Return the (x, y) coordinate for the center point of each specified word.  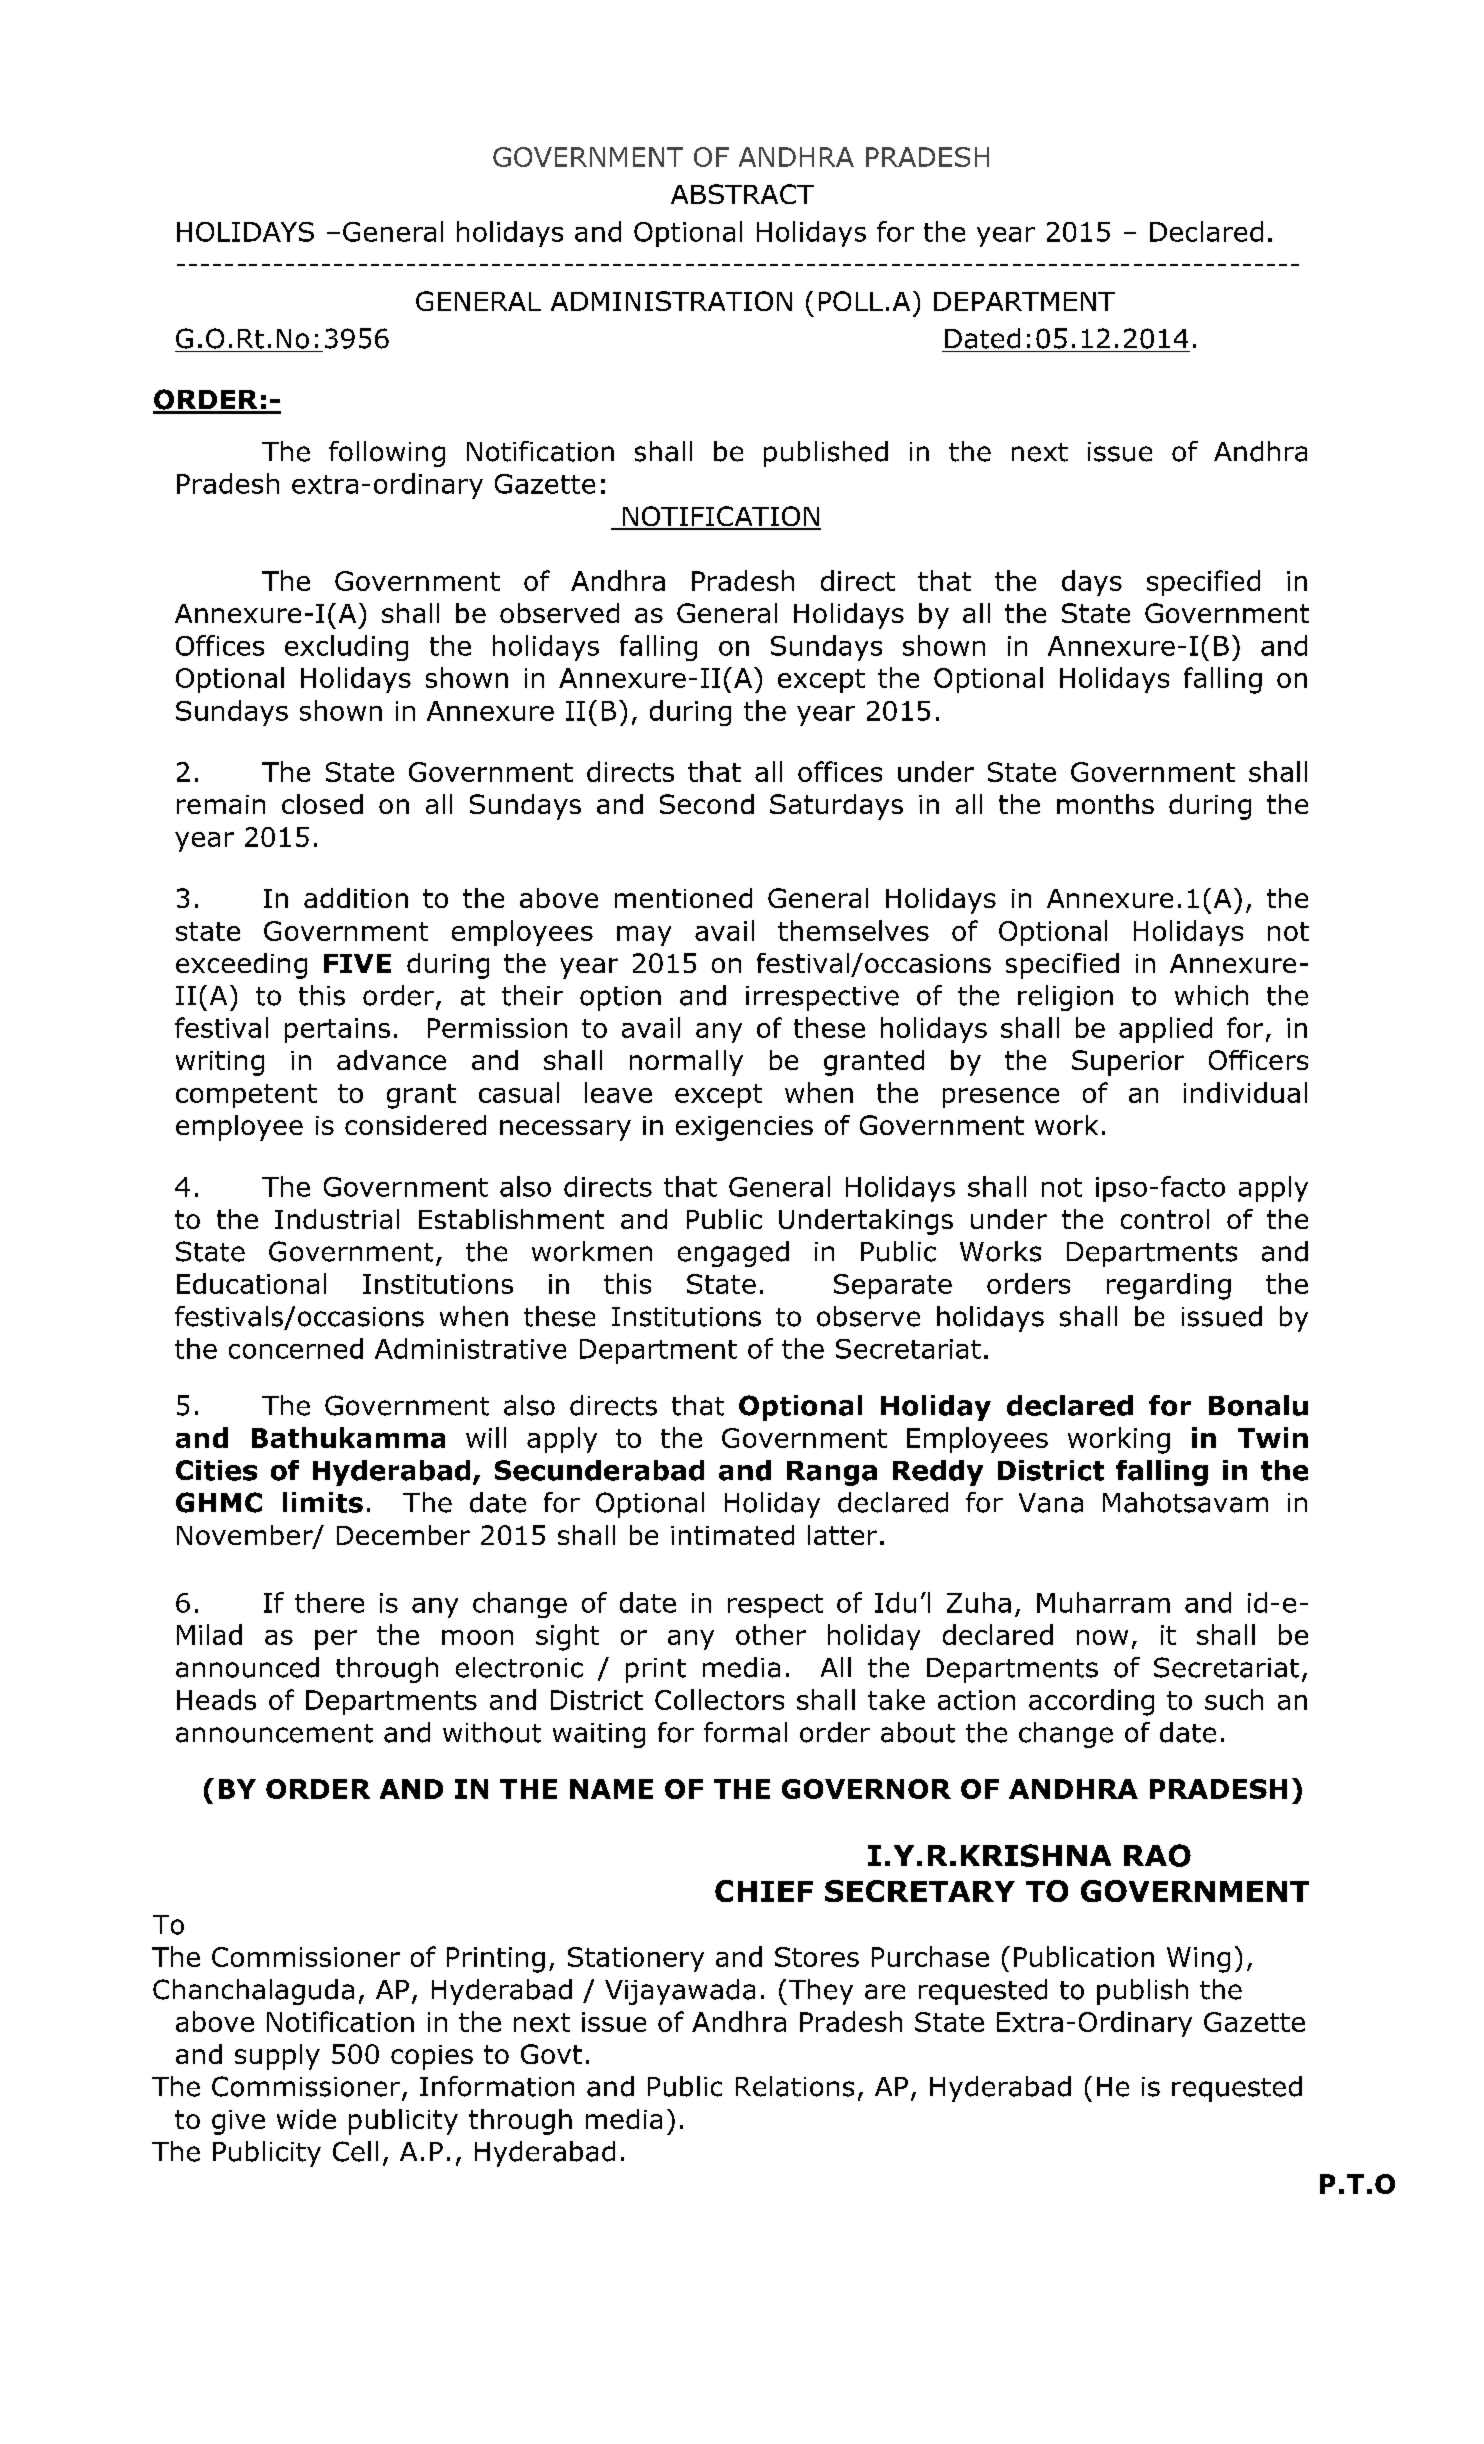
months (1105, 804)
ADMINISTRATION (671, 301)
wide (306, 2119)
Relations (795, 2086)
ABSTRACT (742, 194)
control (1165, 1219)
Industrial (337, 1219)
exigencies (744, 1128)
